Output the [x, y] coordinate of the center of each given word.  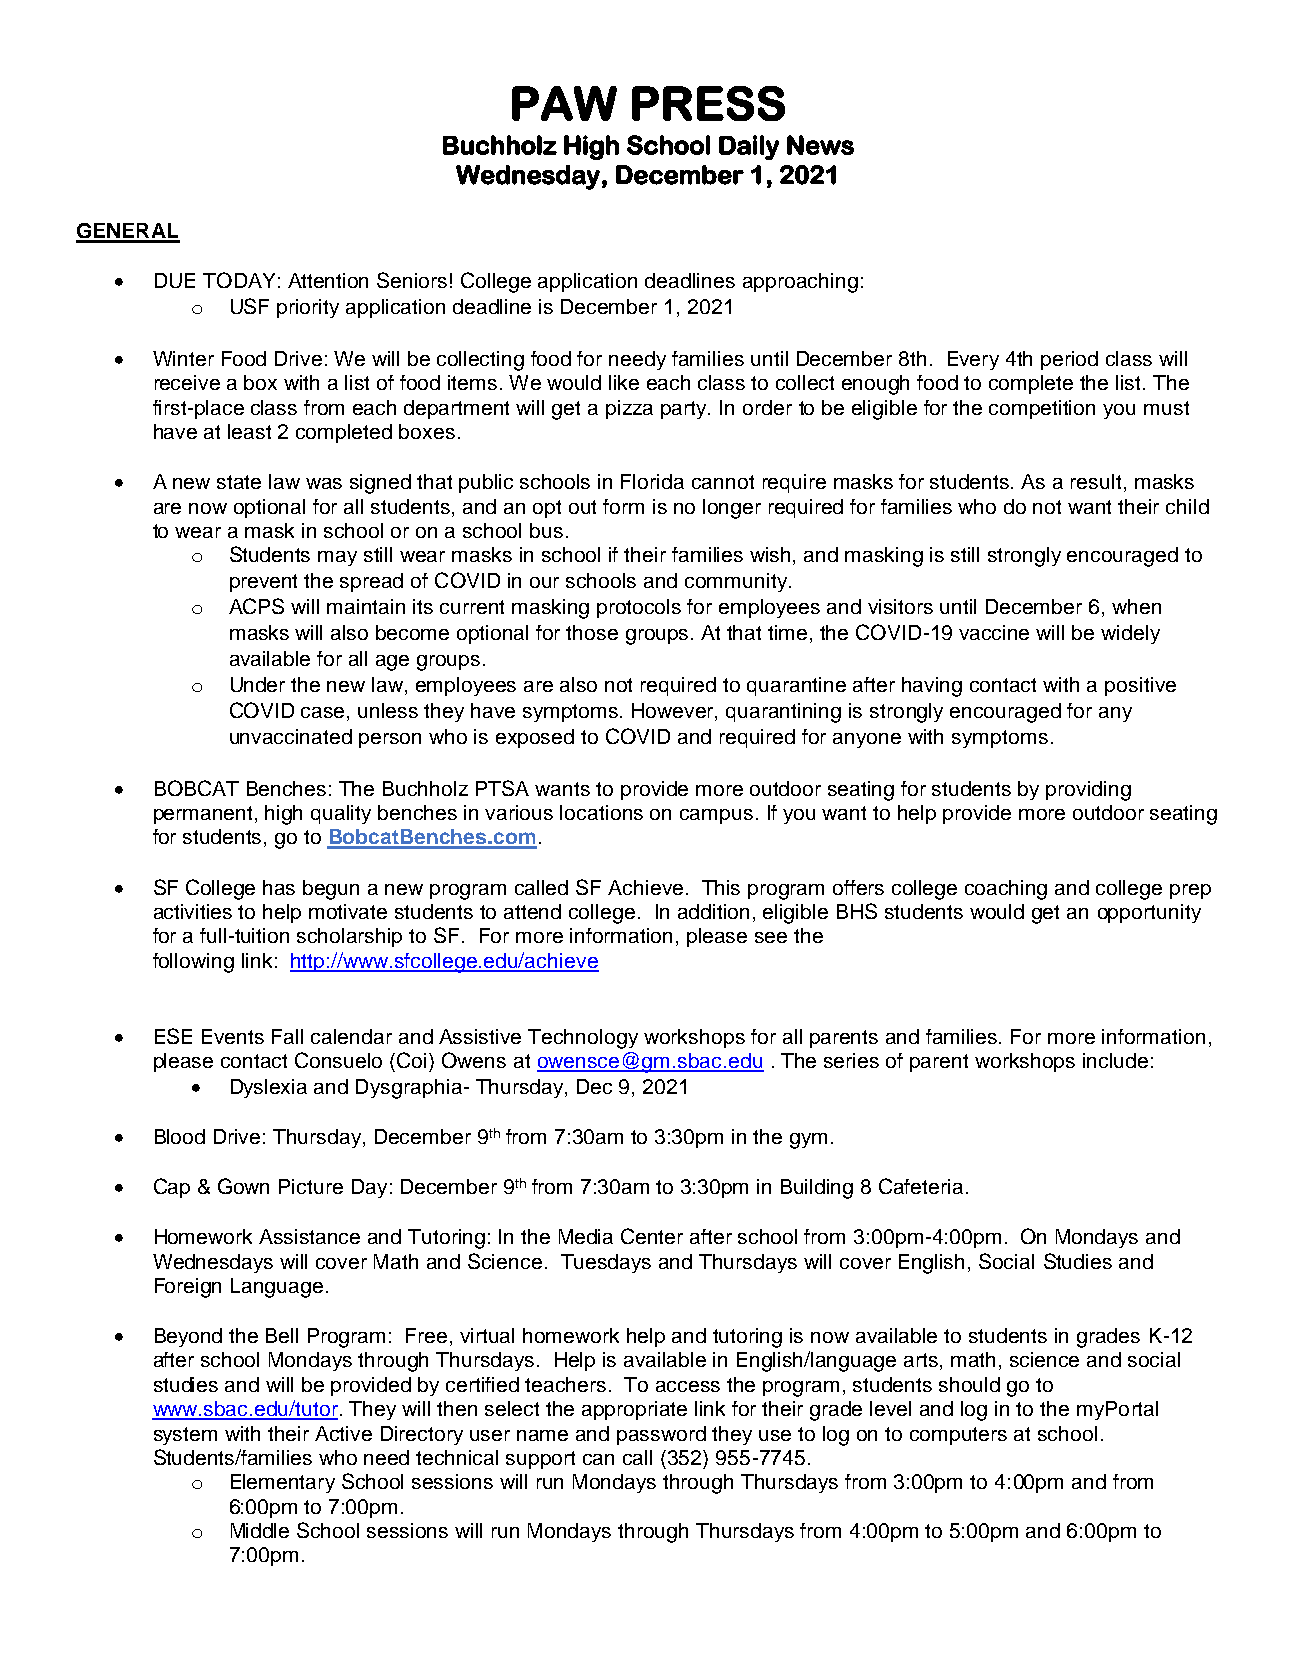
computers [958, 1436]
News [820, 145]
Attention [328, 280]
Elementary [283, 1483]
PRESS [708, 103]
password [661, 1435]
